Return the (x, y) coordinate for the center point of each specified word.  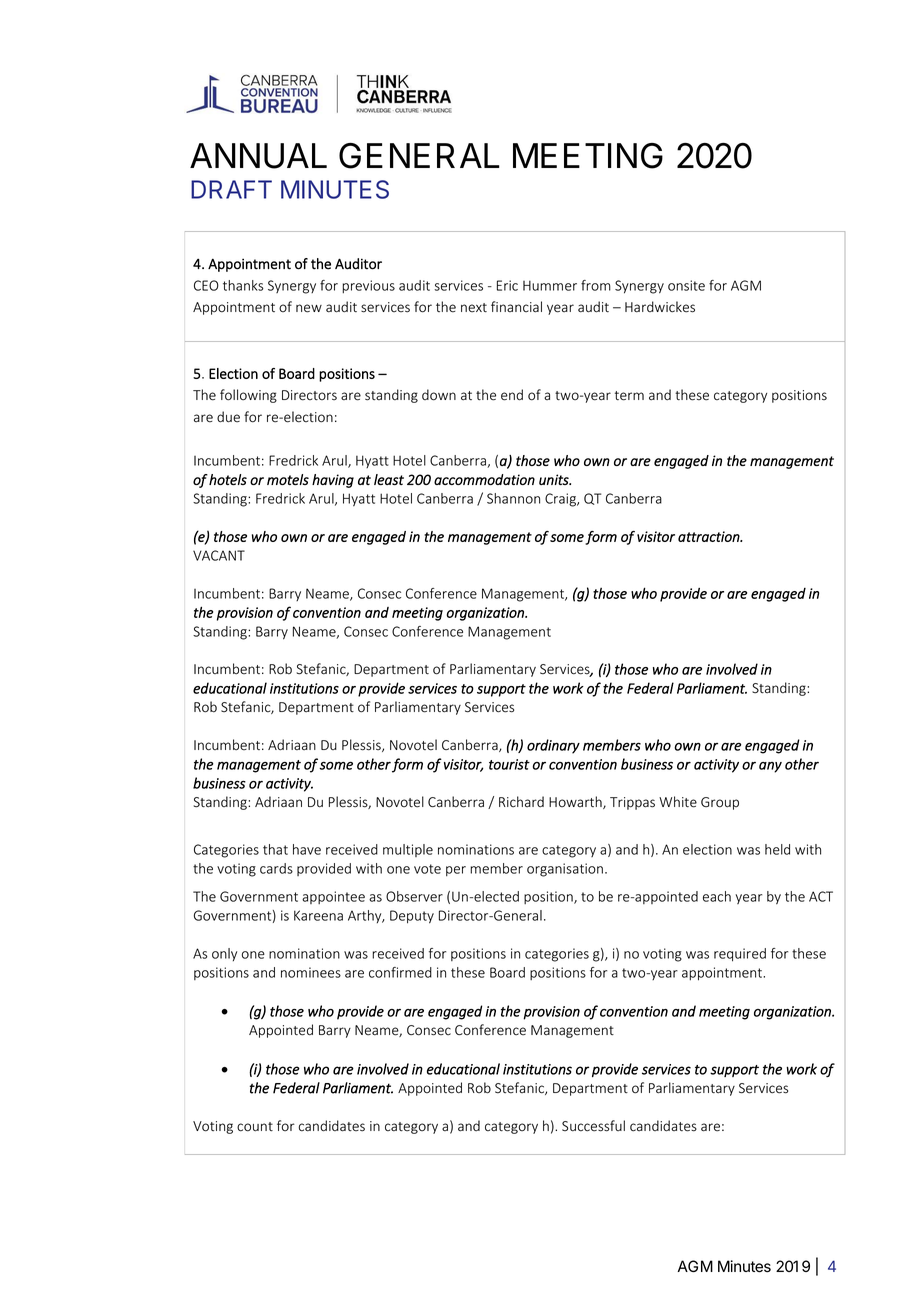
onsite (686, 285)
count (255, 1127)
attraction (710, 536)
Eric (507, 285)
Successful (593, 1126)
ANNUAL (258, 156)
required (740, 955)
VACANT (219, 555)
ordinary (553, 746)
